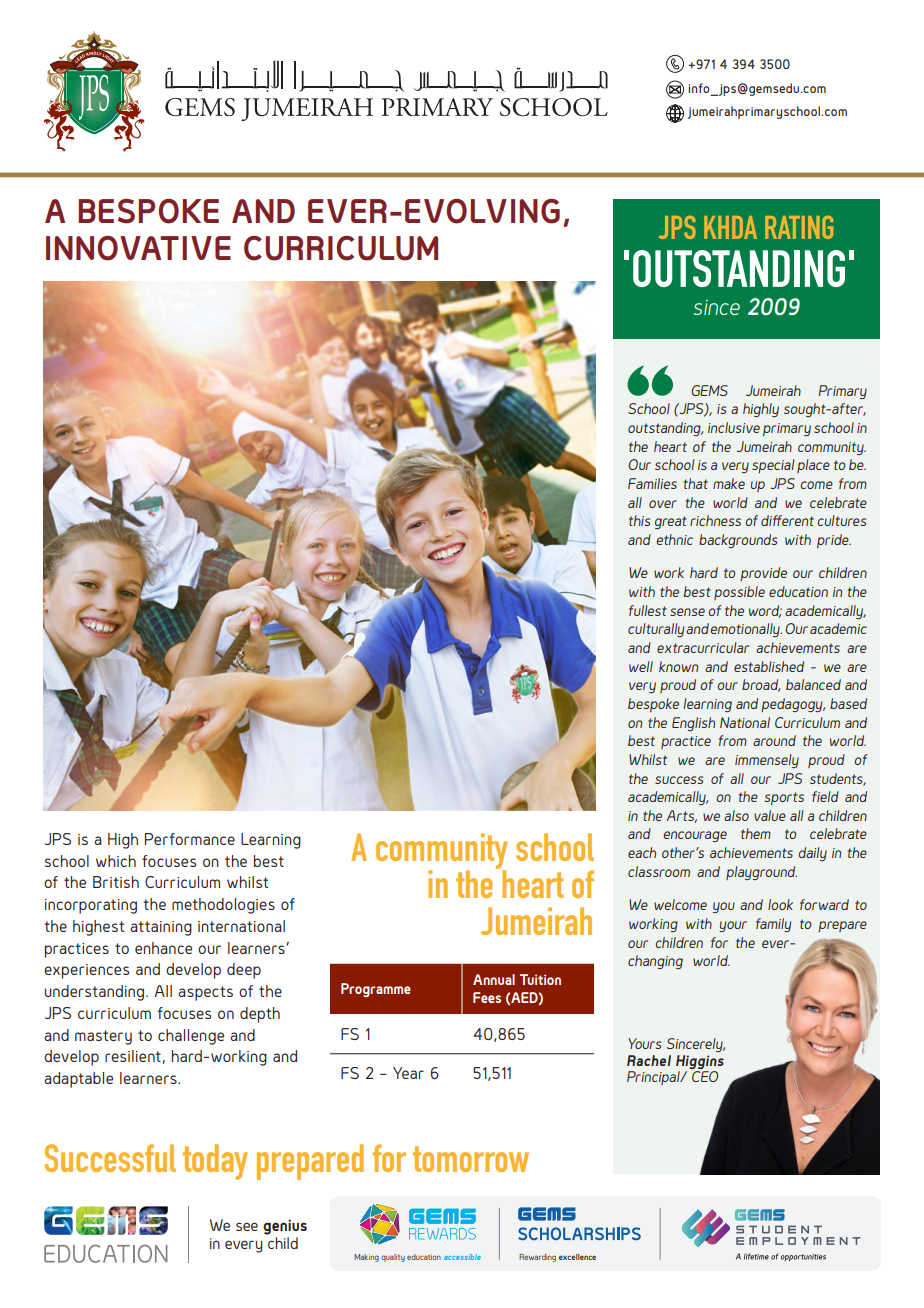 This screenshot has width=924, height=1308. What do you see at coordinates (734, 427) in the screenshot?
I see `inclusive` at bounding box center [734, 427].
